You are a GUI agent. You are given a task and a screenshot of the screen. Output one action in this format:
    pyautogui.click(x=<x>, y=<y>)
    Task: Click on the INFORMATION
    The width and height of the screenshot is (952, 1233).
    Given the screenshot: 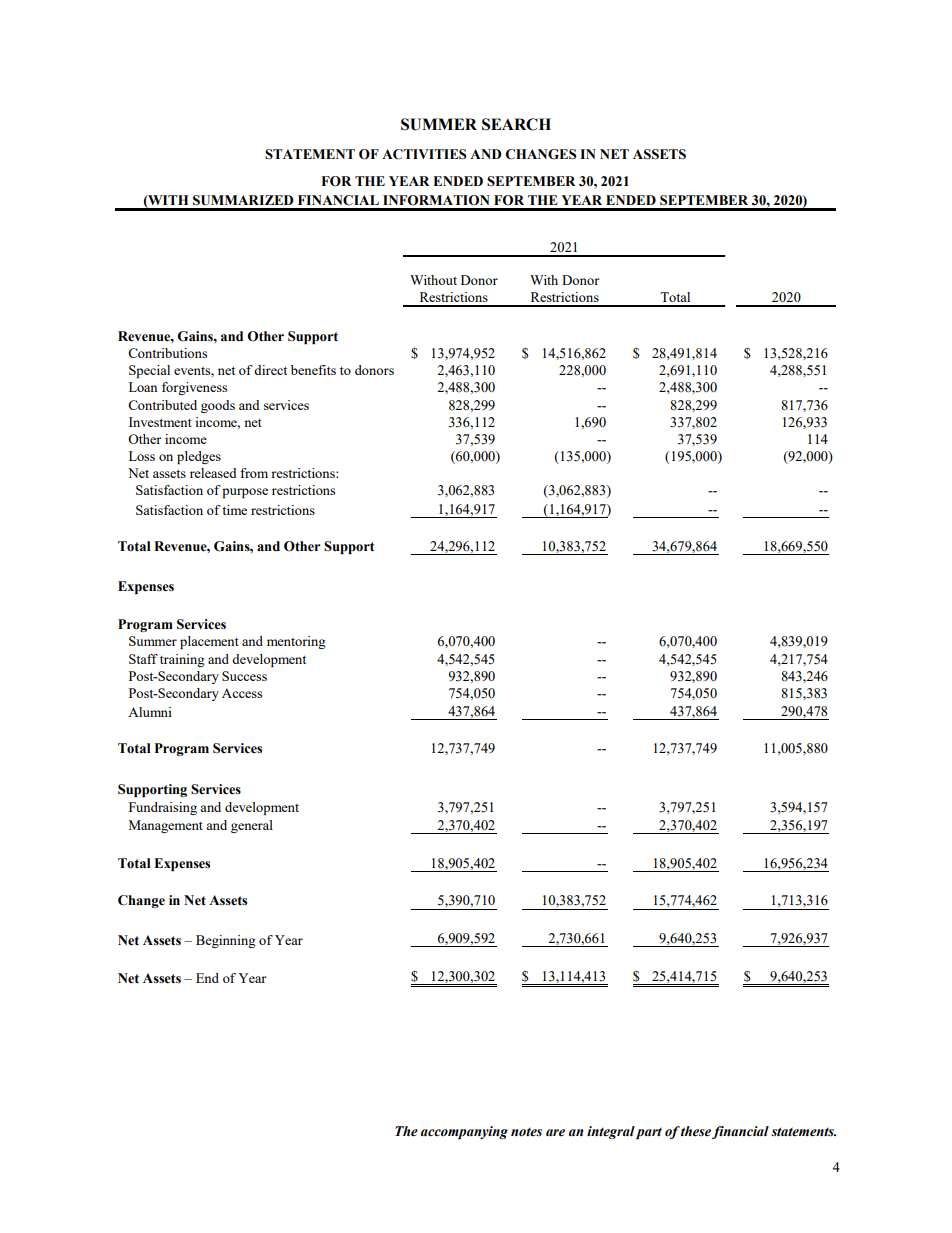 What is the action you would take?
    pyautogui.click(x=436, y=200)
